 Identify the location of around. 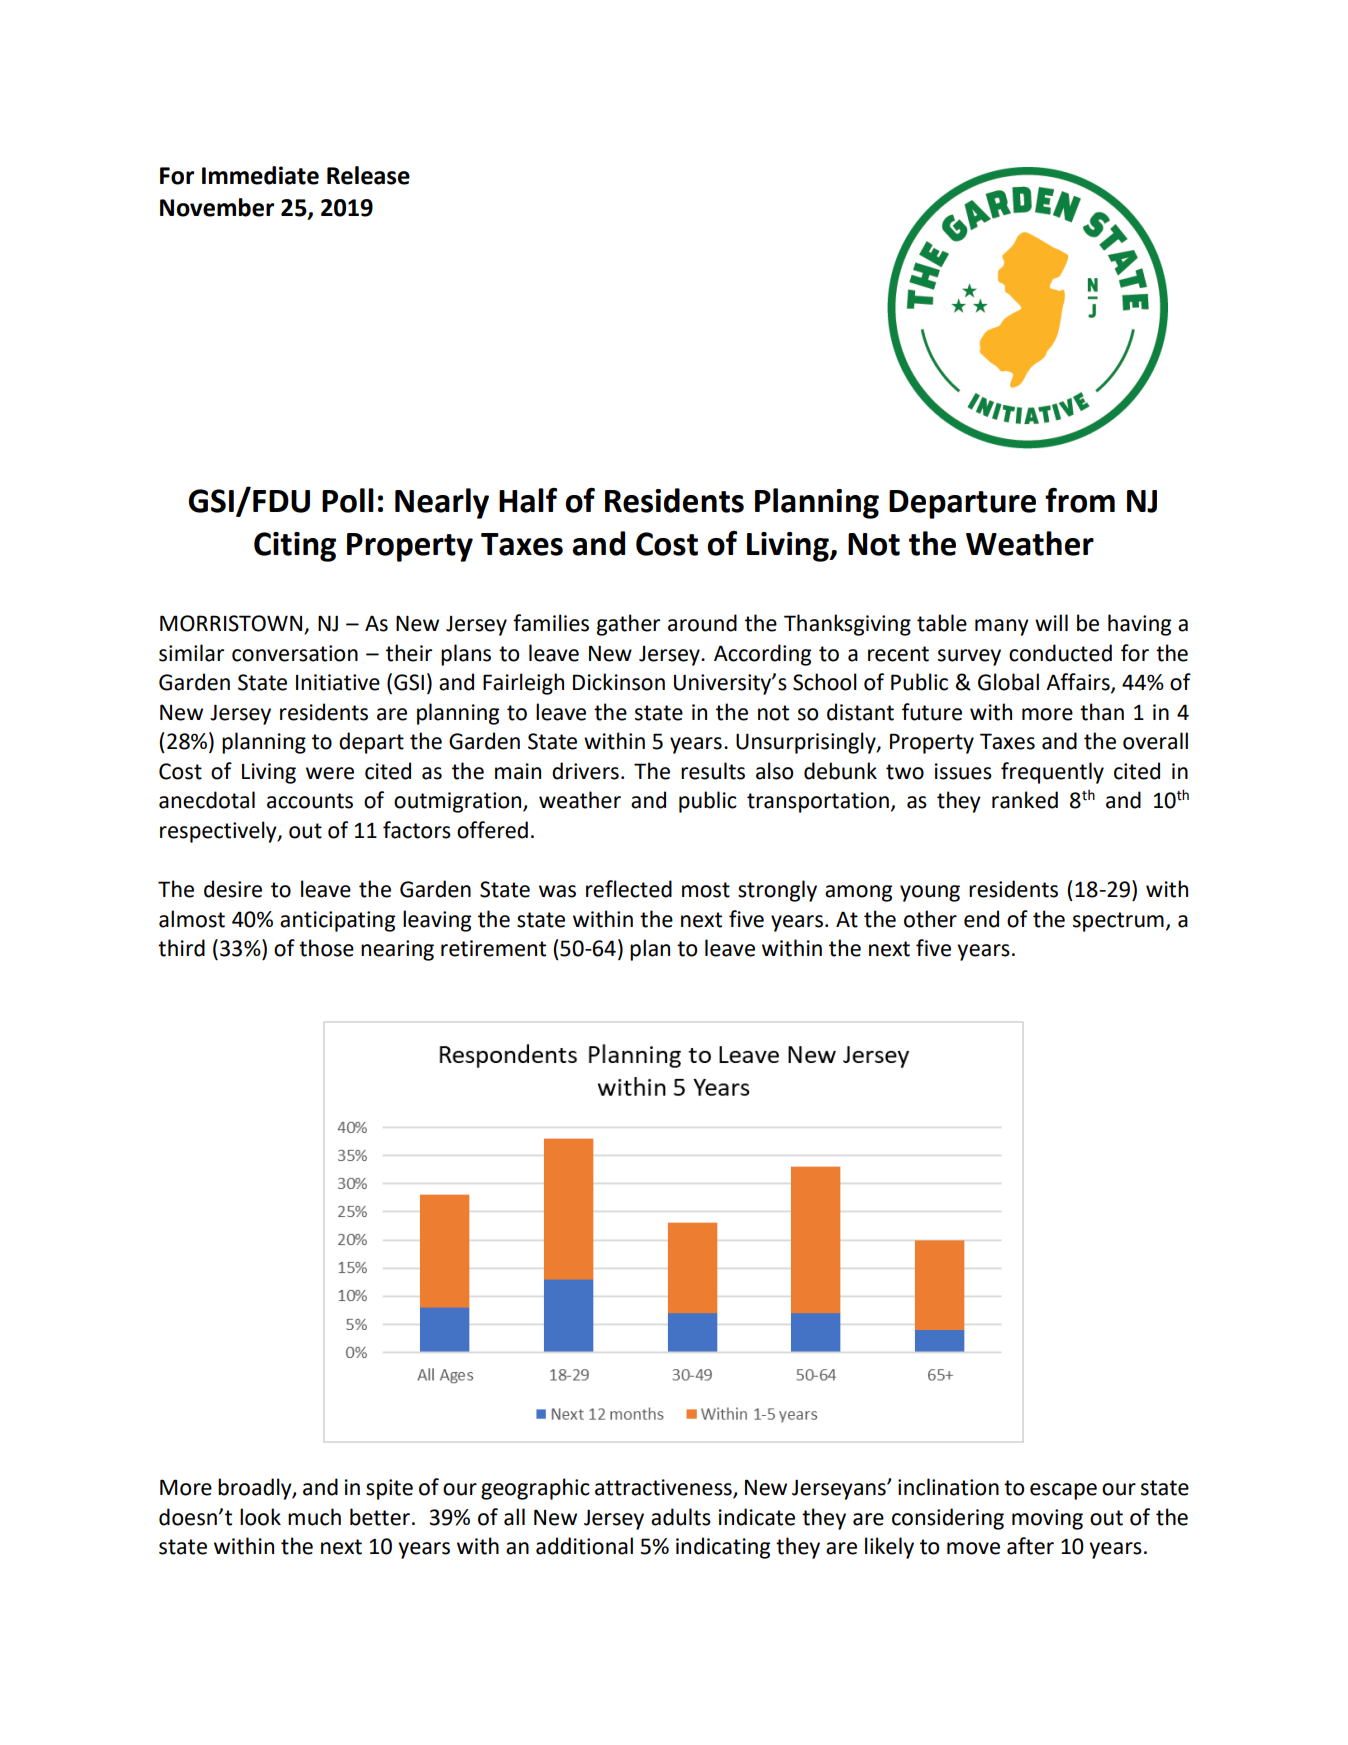
(702, 623).
